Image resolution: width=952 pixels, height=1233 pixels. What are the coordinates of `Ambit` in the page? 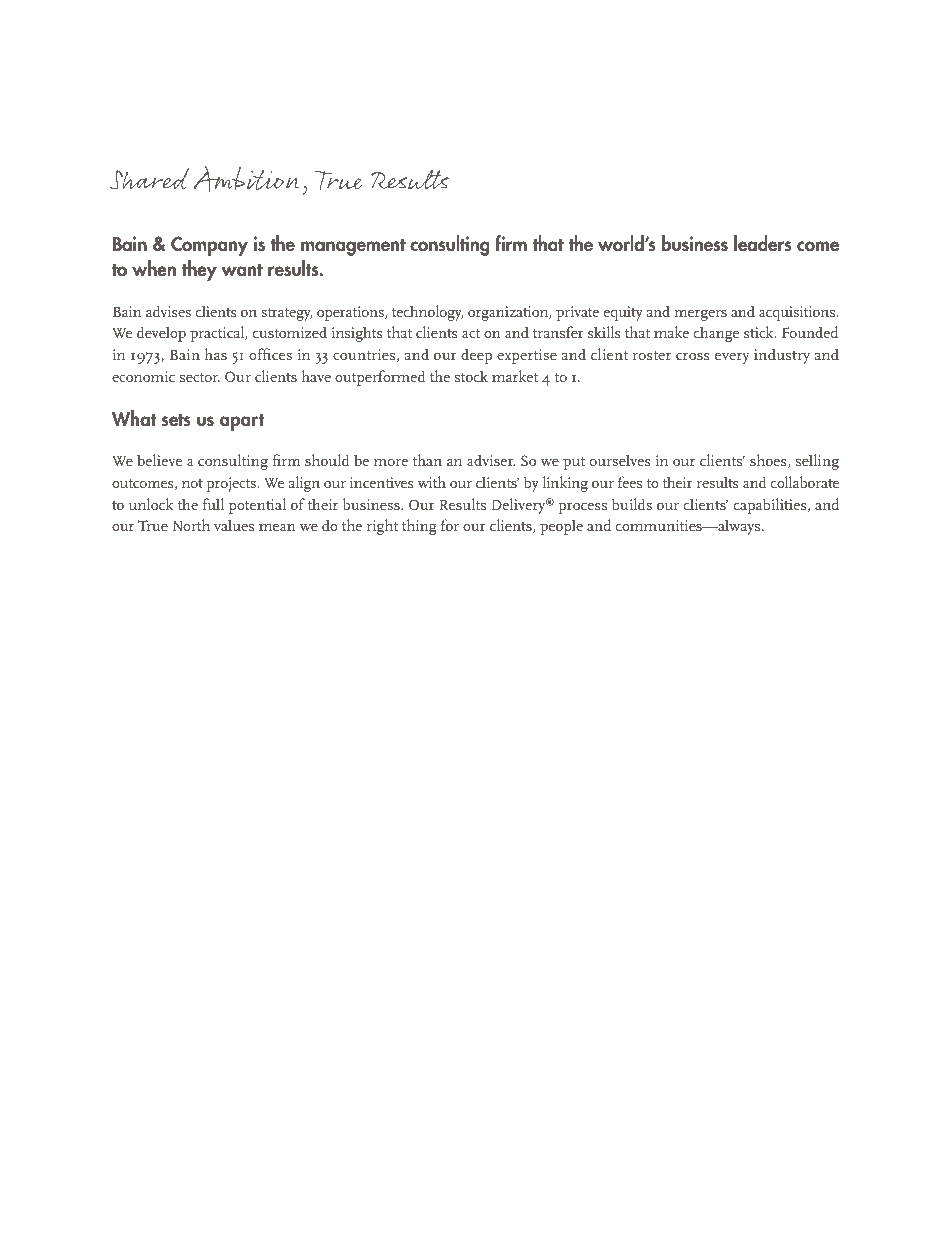 It's located at (233, 179).
